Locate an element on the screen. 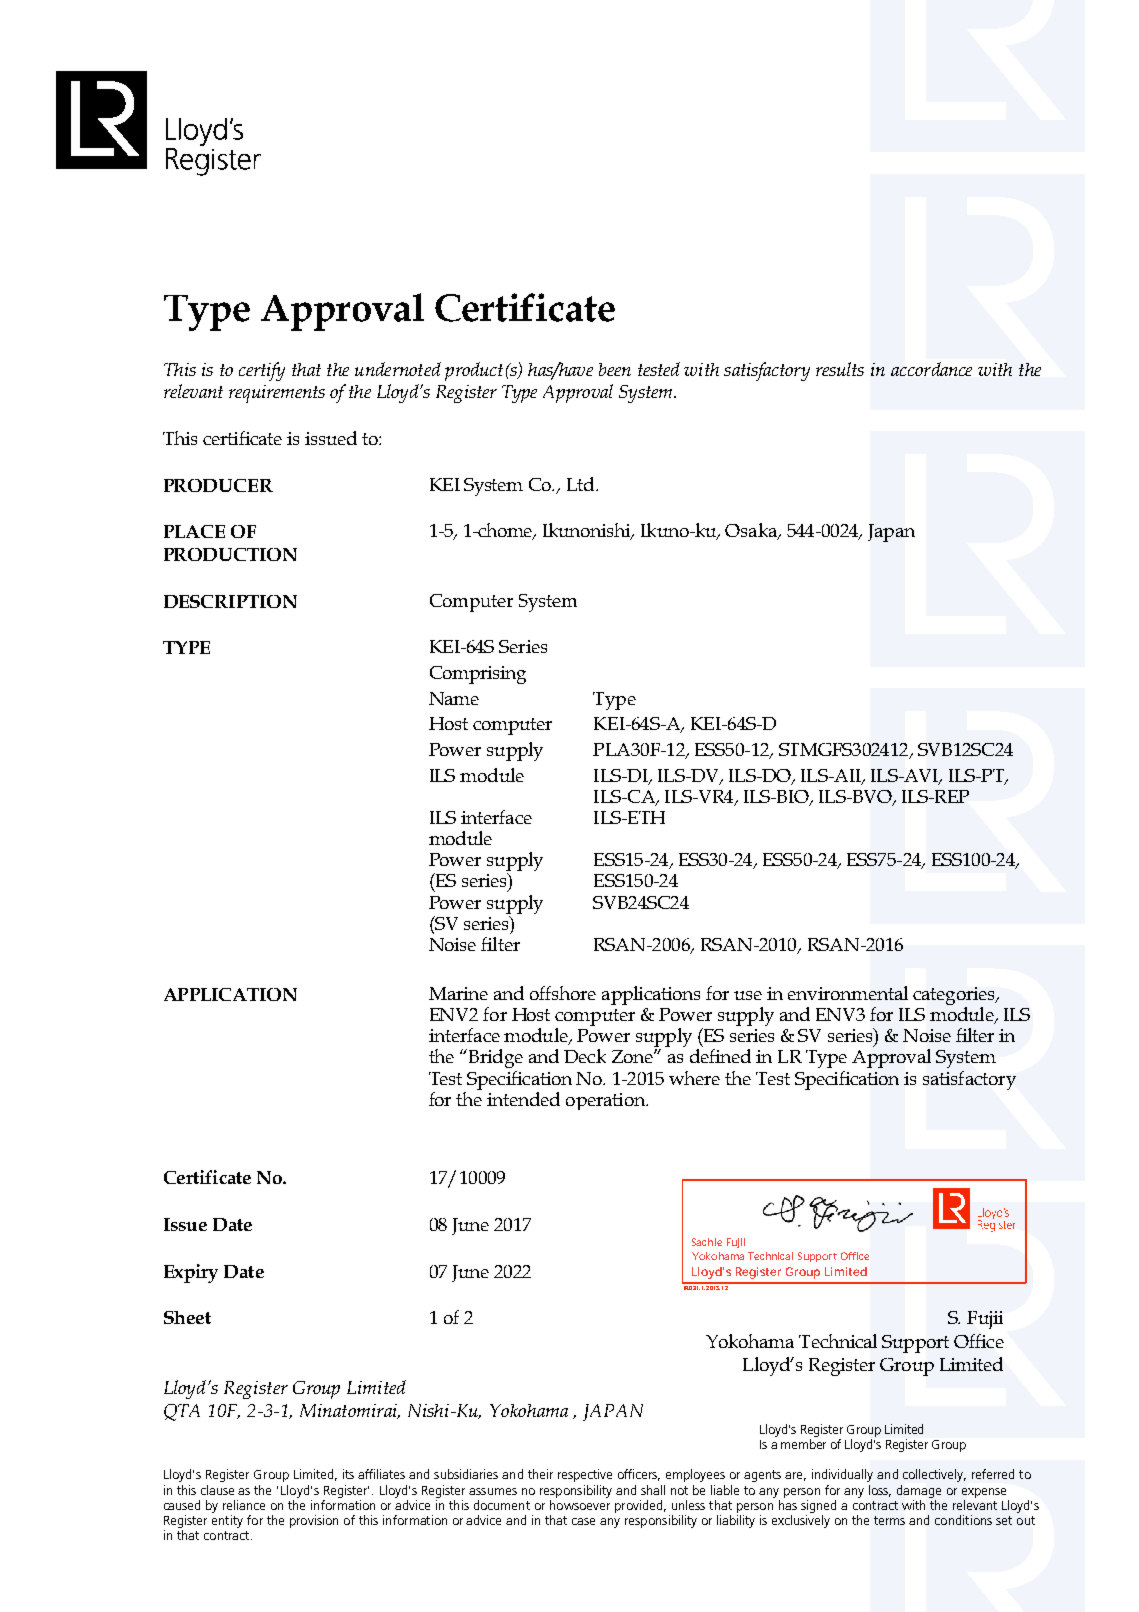 This screenshot has width=1139, height=1612. damage is located at coordinates (919, 1491).
